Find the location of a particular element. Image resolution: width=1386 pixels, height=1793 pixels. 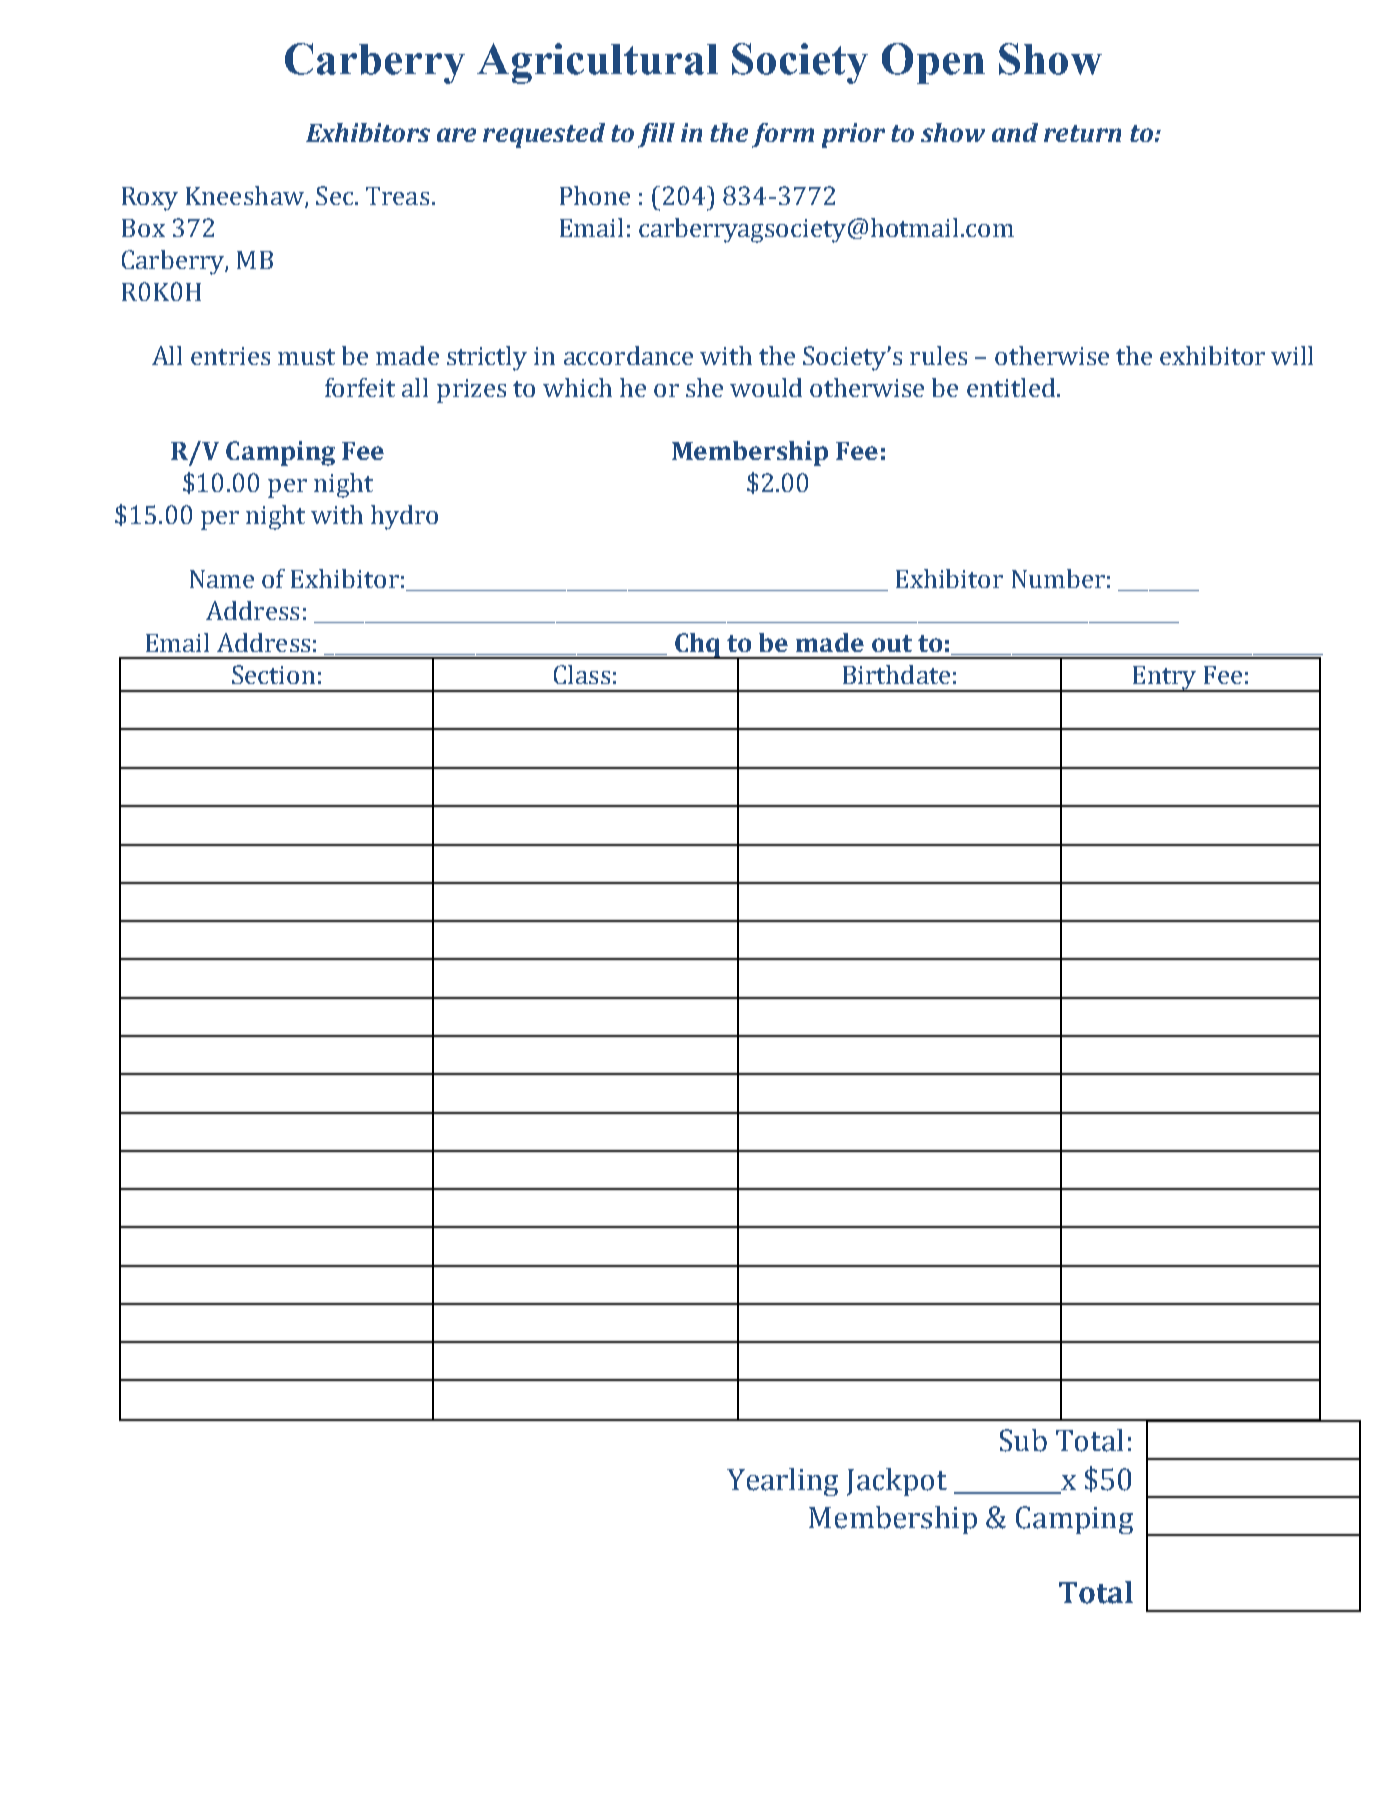

she is located at coordinates (704, 387).
